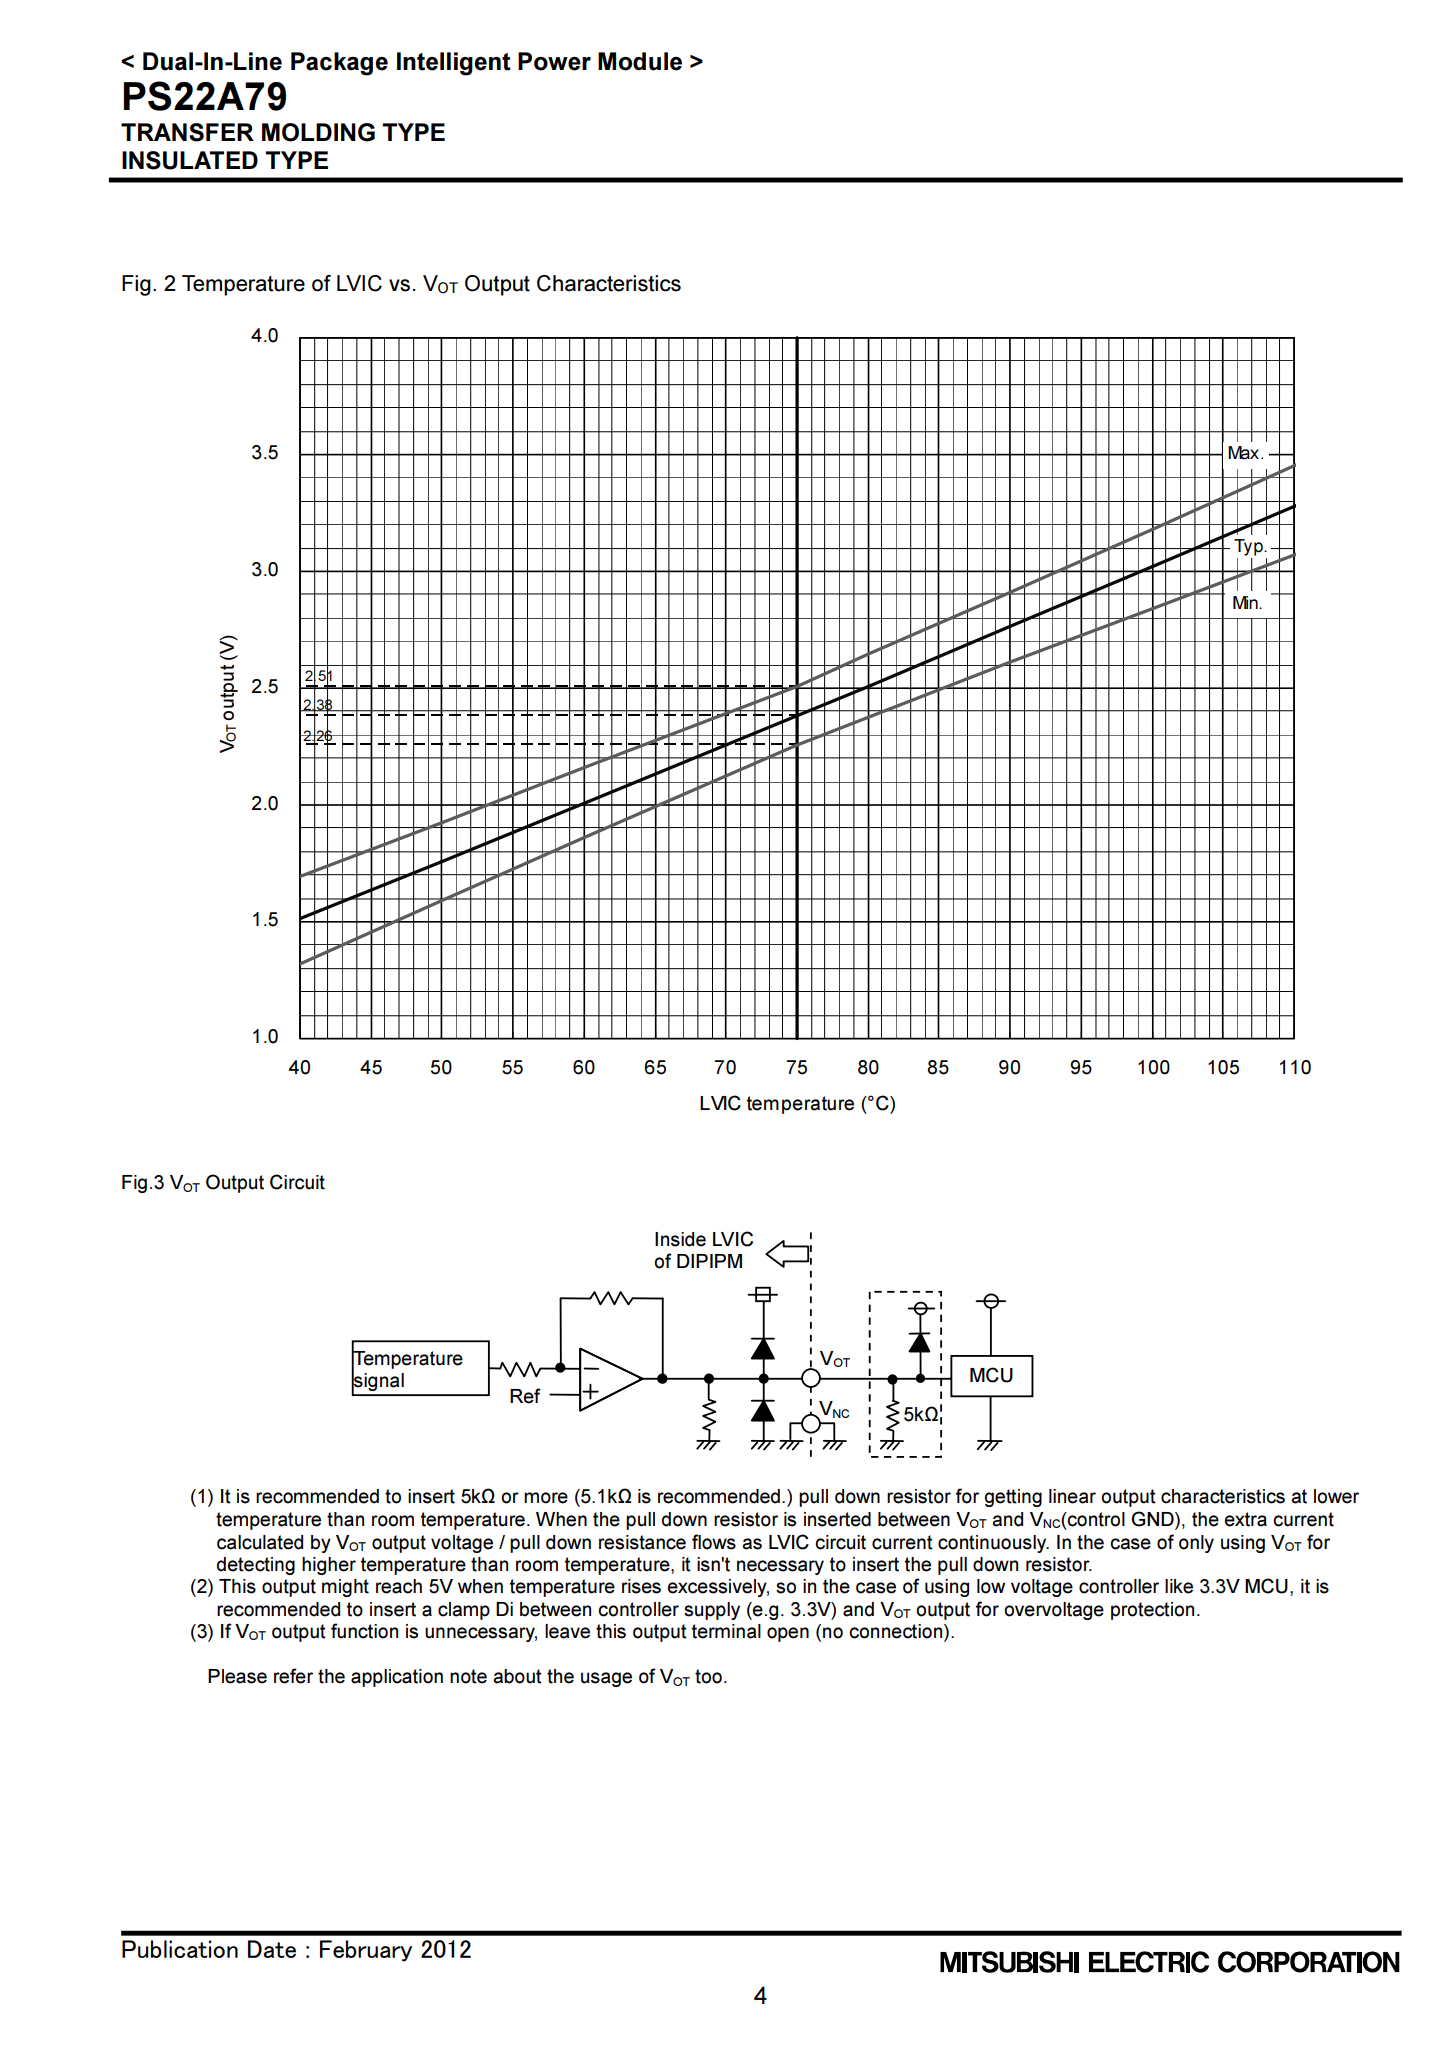 This page has width=1452, height=2054. What do you see at coordinates (1196, 1544) in the page?
I see `only` at bounding box center [1196, 1544].
